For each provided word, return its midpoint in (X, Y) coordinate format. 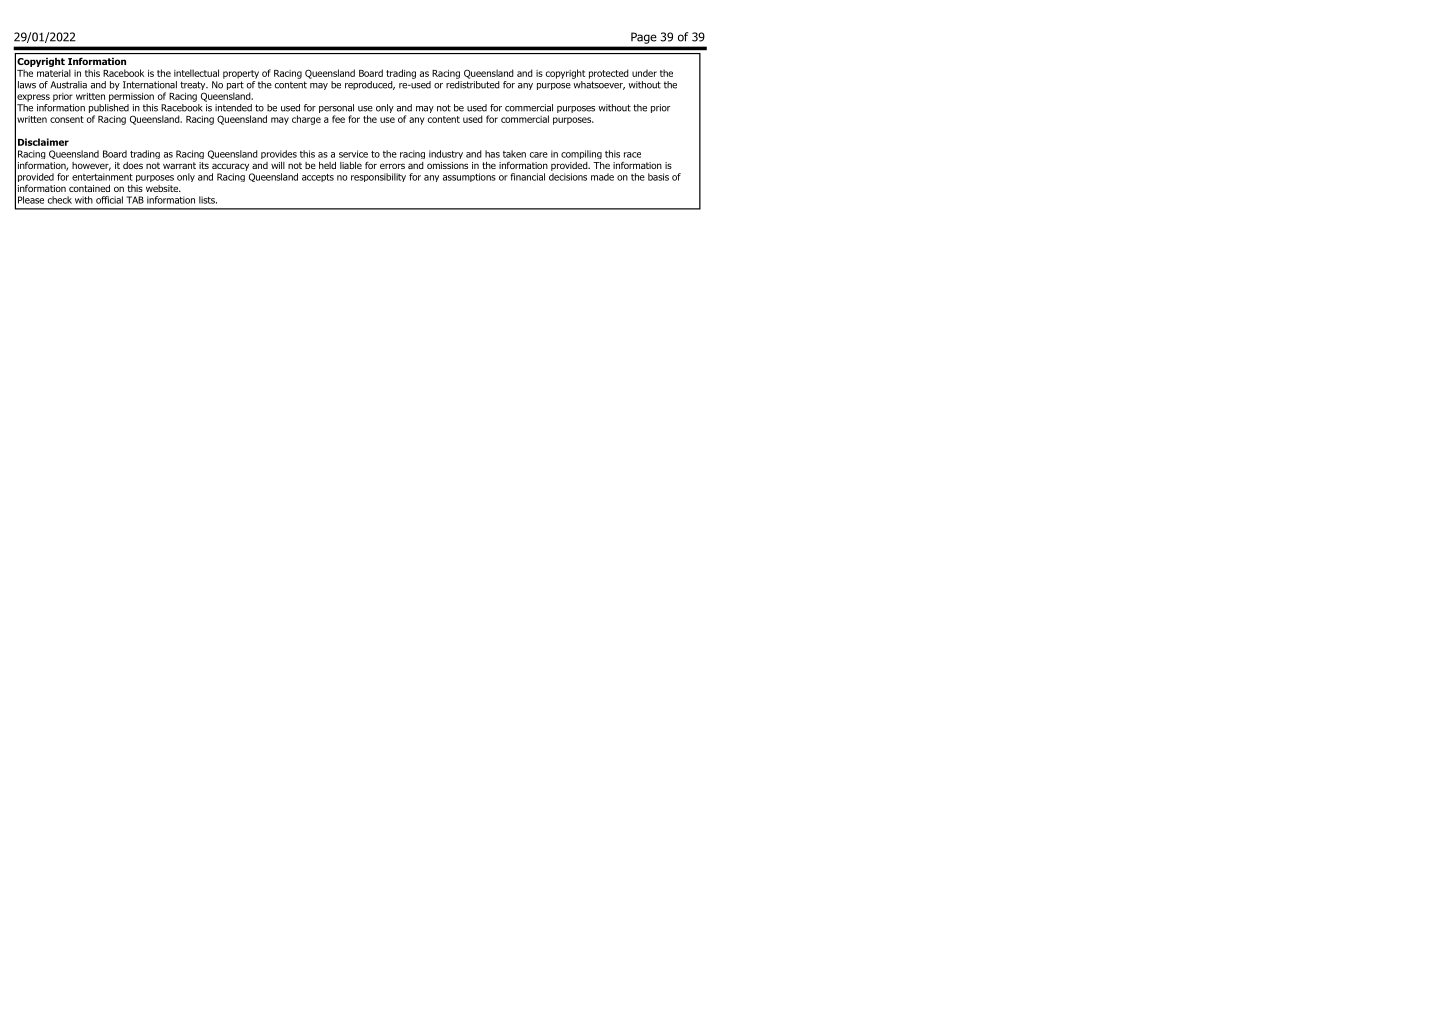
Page (643, 38)
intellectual (196, 73)
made (602, 177)
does (133, 165)
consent (67, 119)
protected (609, 74)
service (353, 154)
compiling (581, 154)
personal (336, 110)
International (150, 85)
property (241, 74)
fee (338, 119)
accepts (318, 178)
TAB (135, 200)
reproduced (370, 85)
